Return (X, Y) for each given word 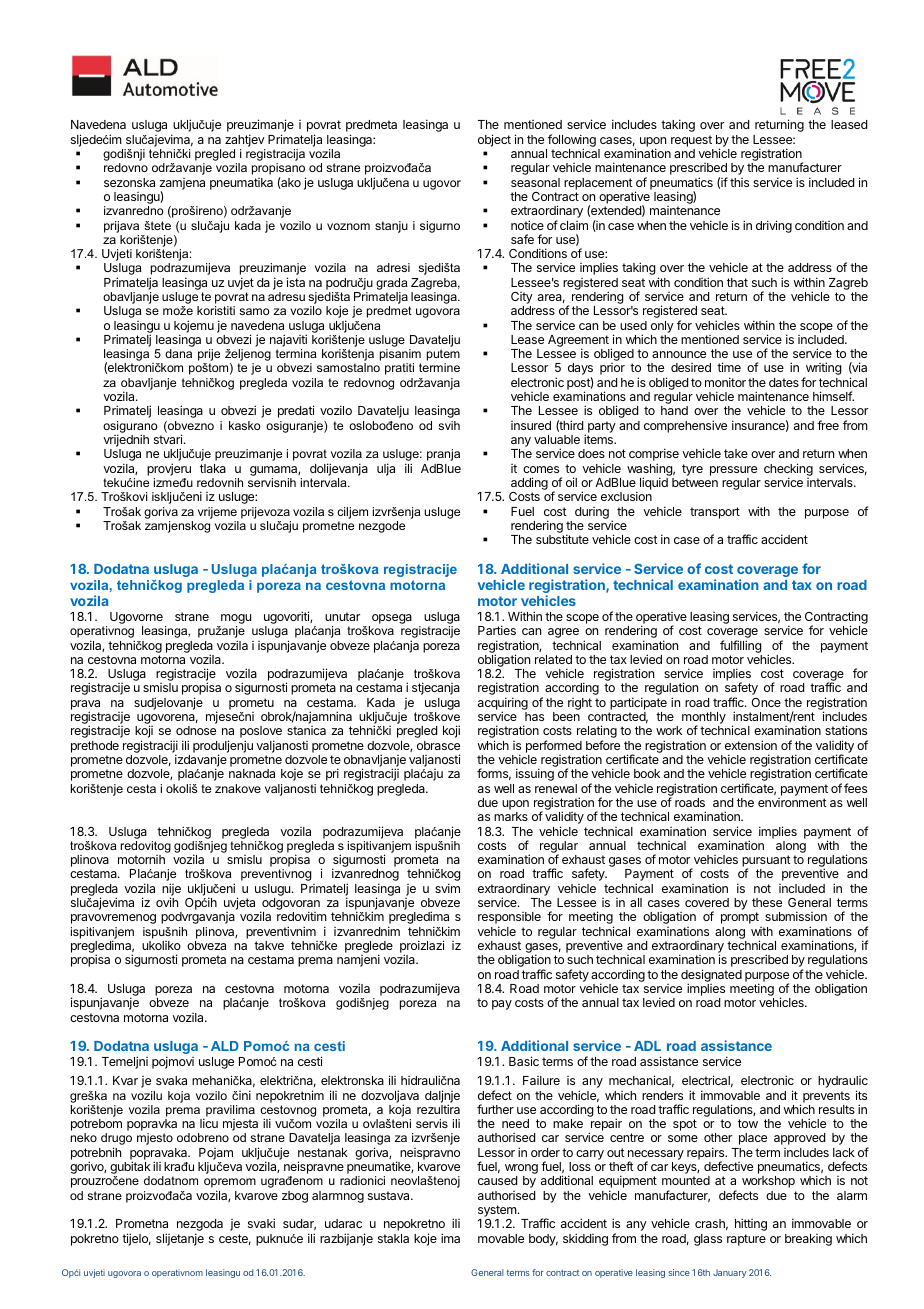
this (739, 182)
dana (178, 353)
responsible (509, 919)
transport (715, 513)
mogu (235, 620)
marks (511, 816)
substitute (562, 539)
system (497, 1212)
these (767, 902)
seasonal (535, 182)
